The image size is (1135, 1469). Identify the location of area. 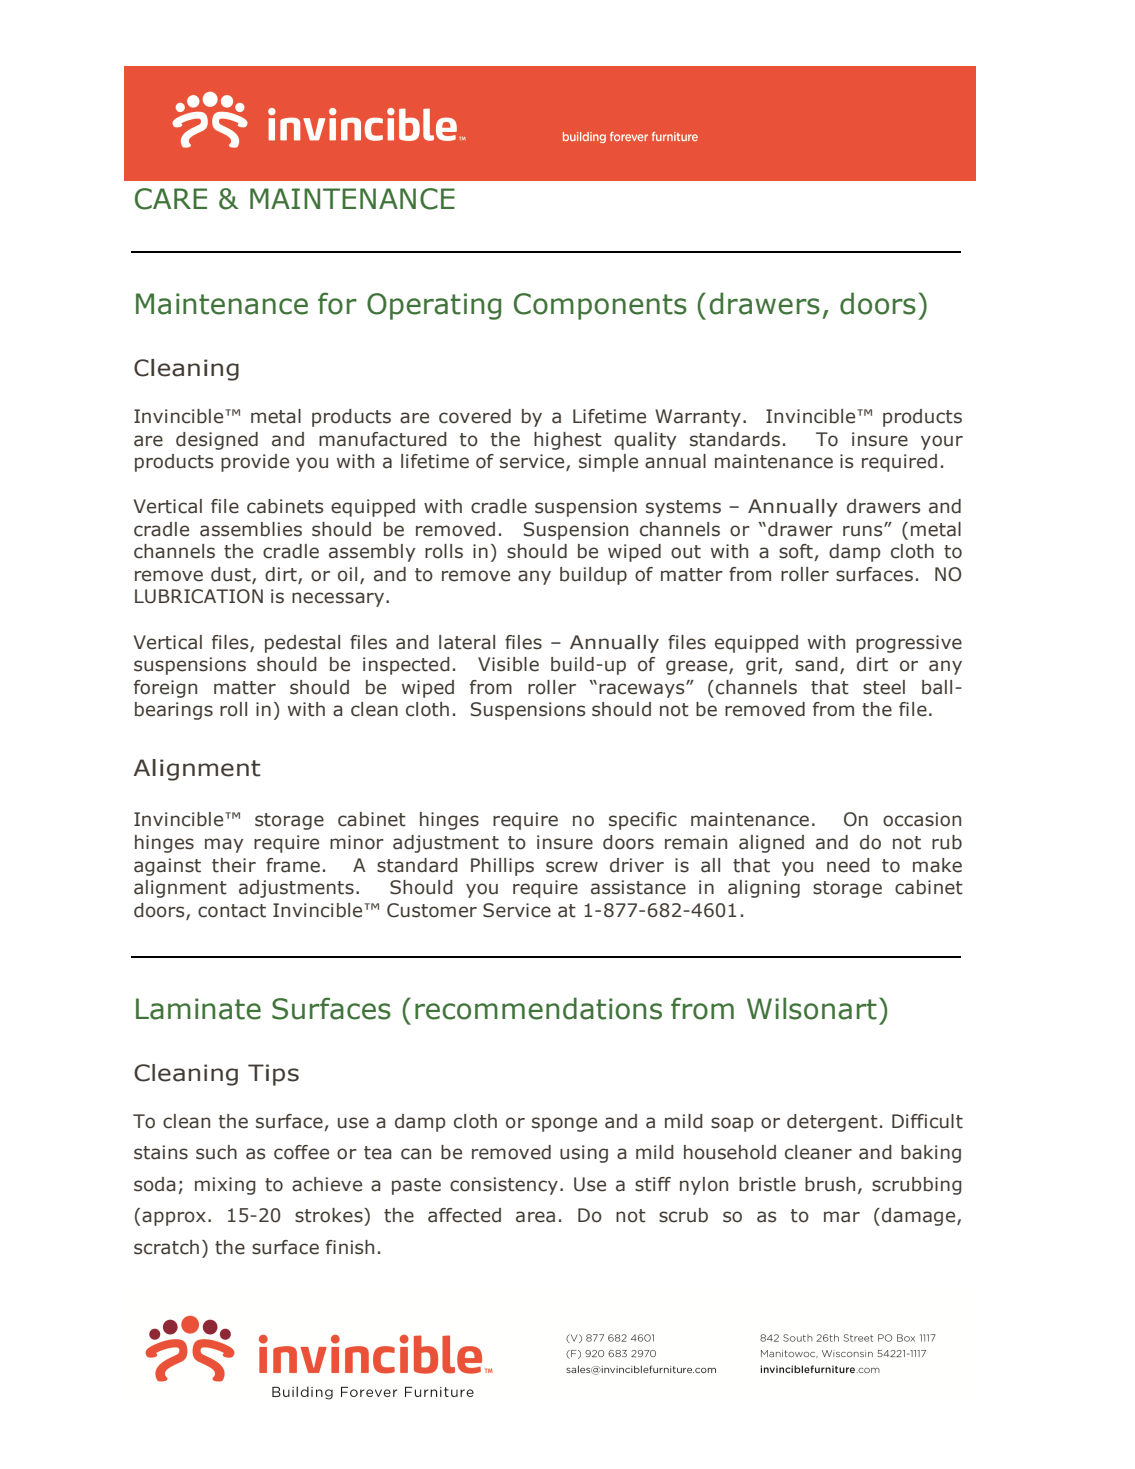
(535, 1217).
